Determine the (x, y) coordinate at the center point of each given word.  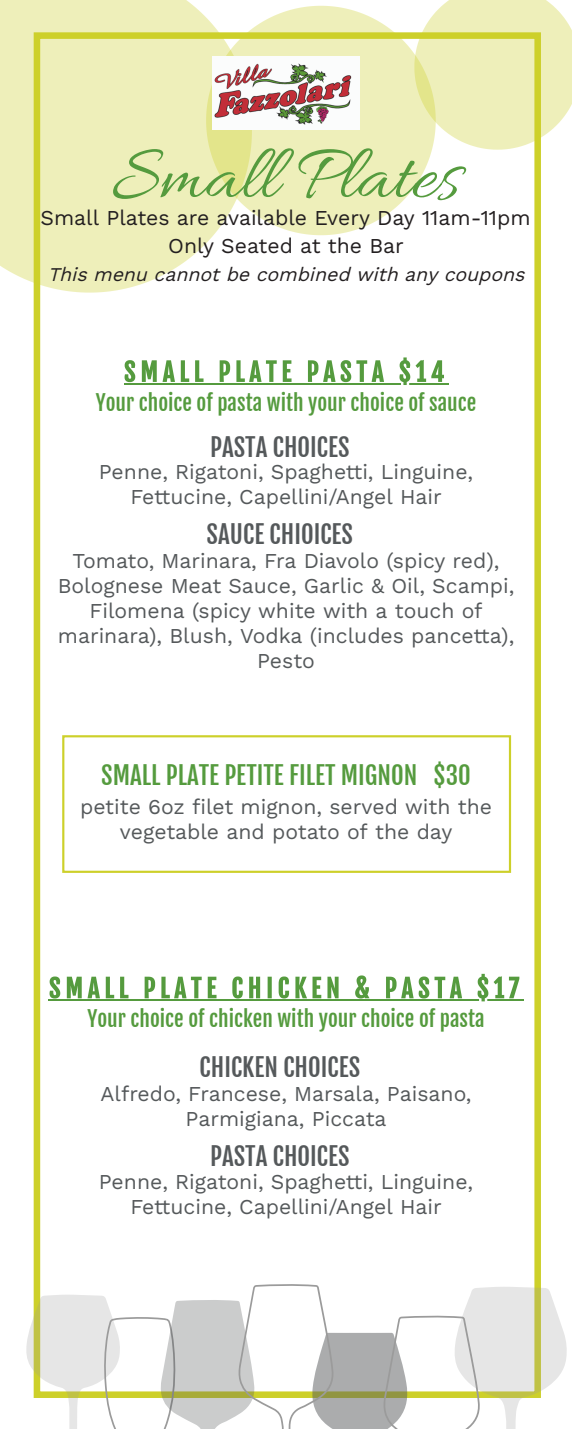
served (363, 806)
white (287, 610)
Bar (387, 246)
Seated (256, 245)
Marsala (336, 1094)
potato (306, 834)
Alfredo (138, 1093)
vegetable (169, 833)
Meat (197, 586)
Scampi (470, 588)
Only (191, 247)
